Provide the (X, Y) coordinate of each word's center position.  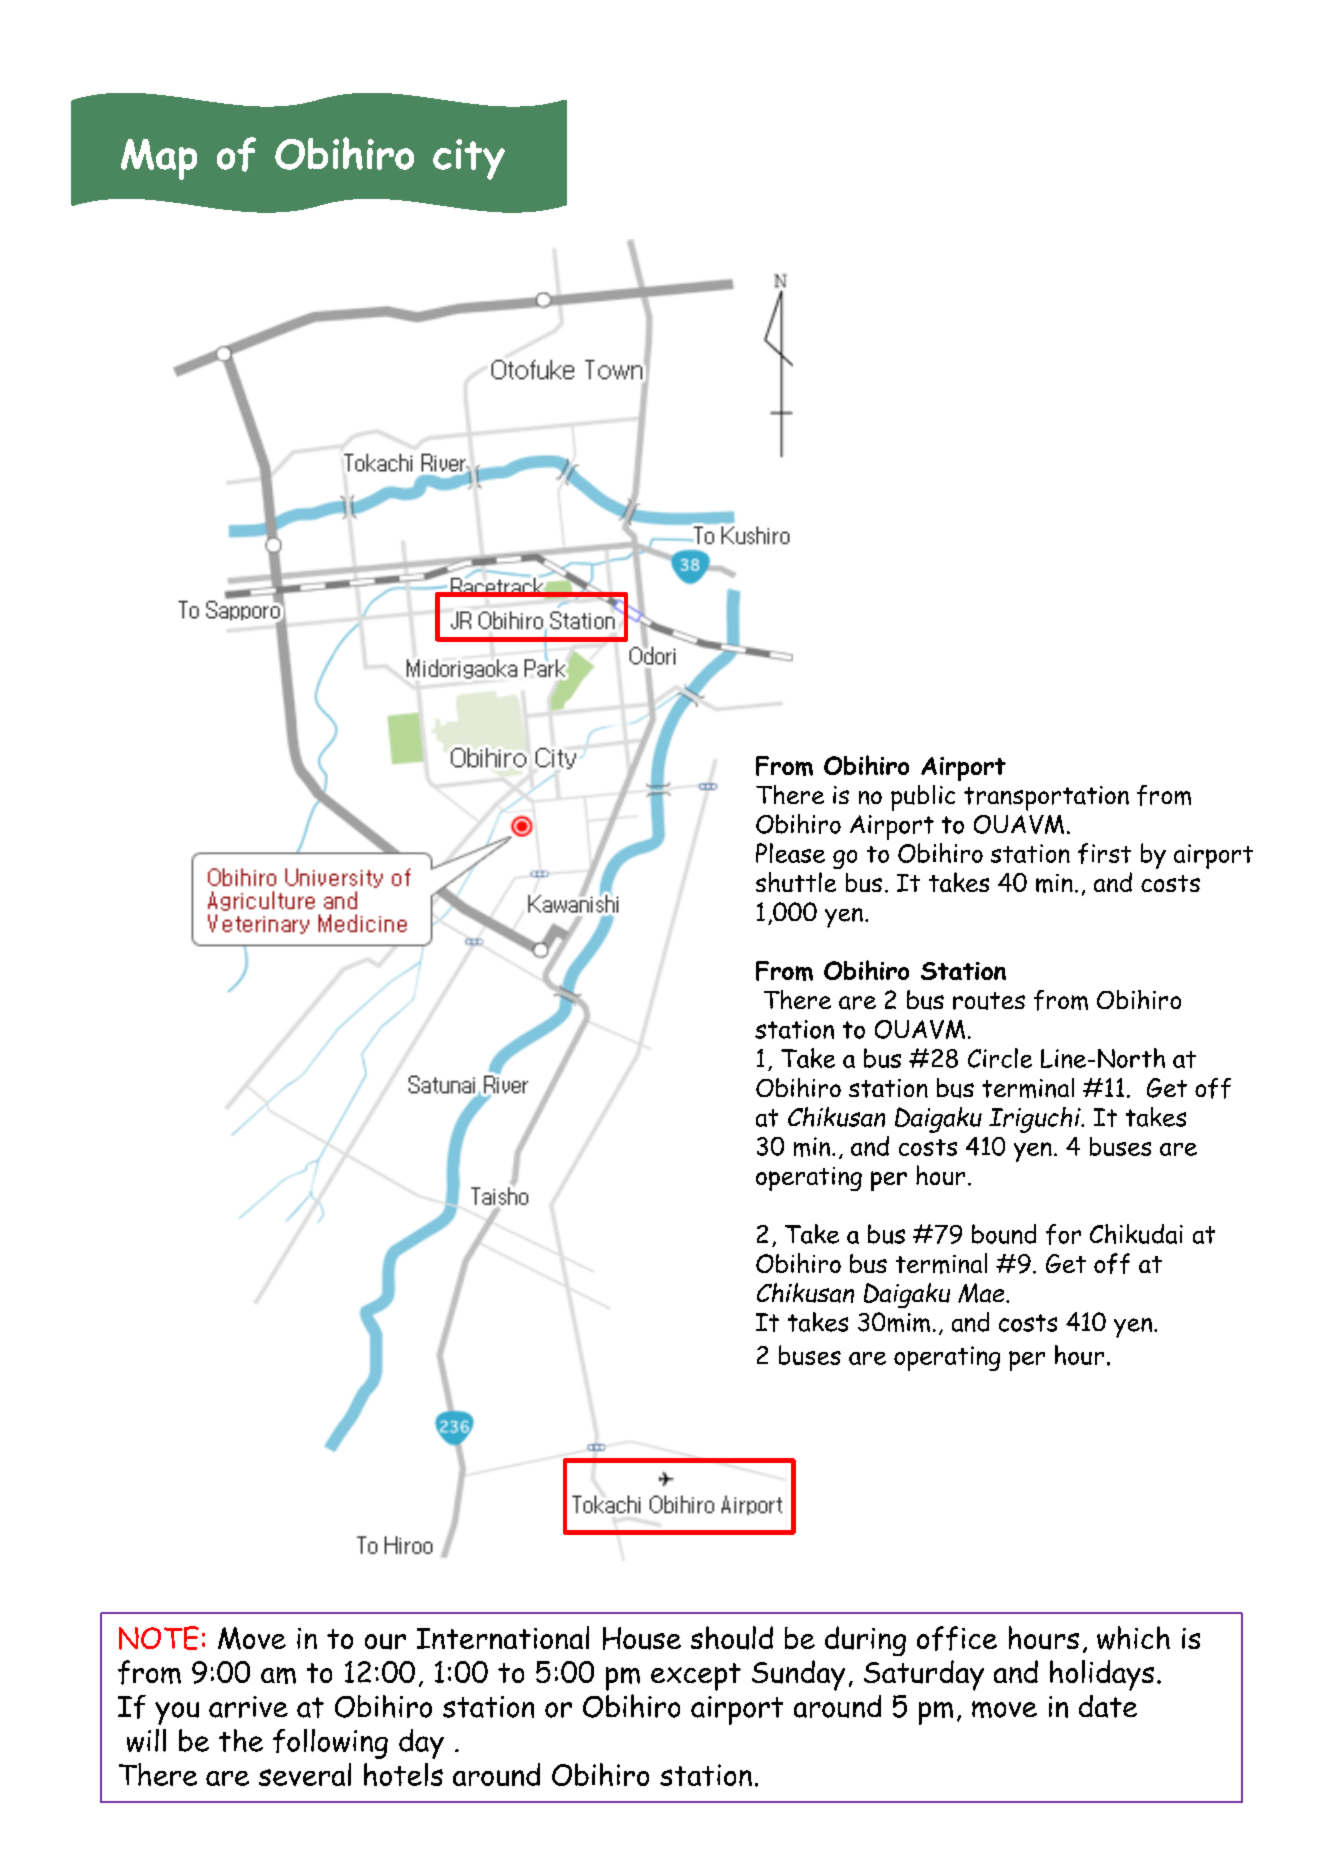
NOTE (159, 1638)
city (469, 159)
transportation (1046, 798)
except (696, 1677)
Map (159, 159)
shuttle (796, 882)
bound (1004, 1234)
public (923, 798)
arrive (248, 1707)
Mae (982, 1293)
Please (790, 853)
